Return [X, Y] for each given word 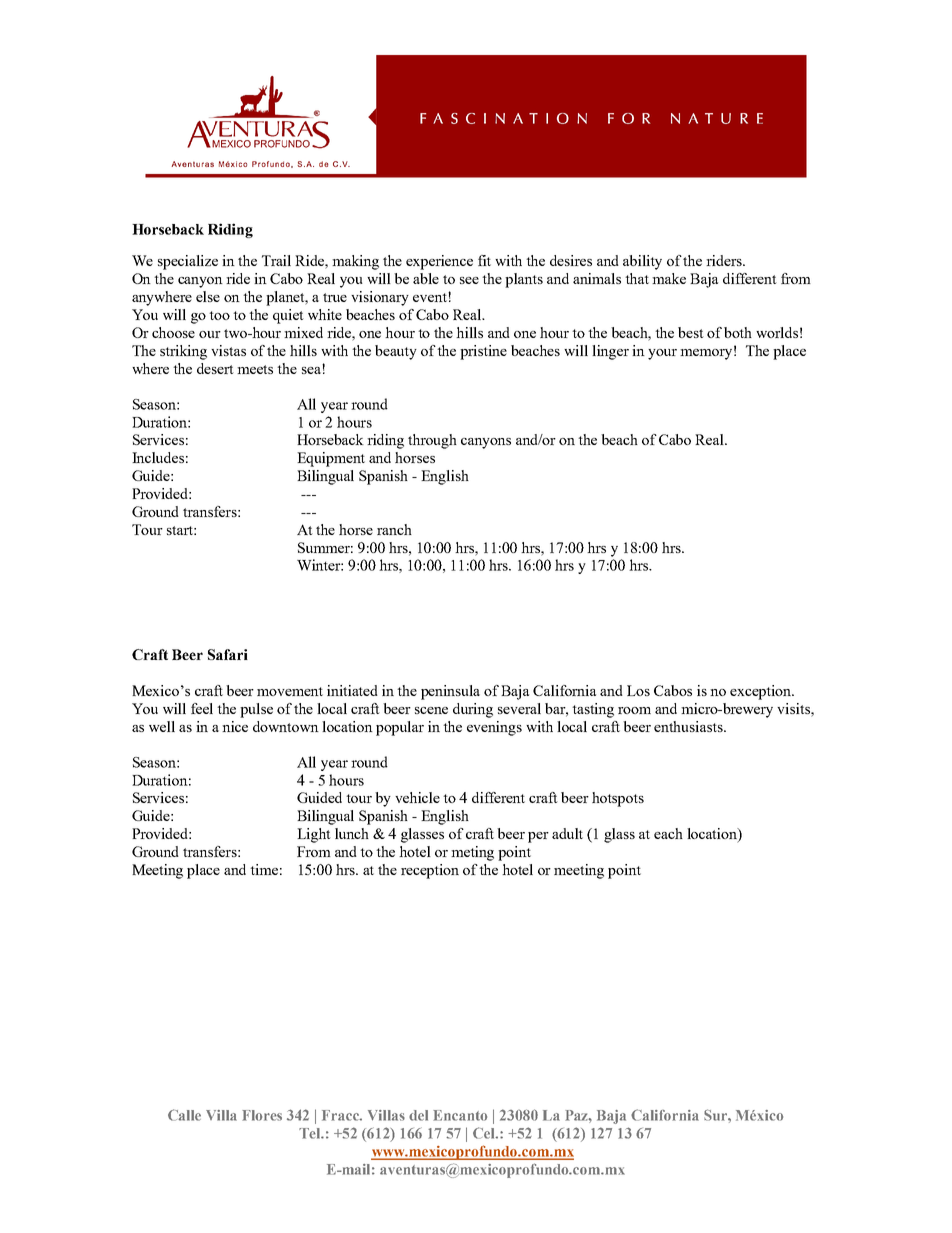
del [418, 1115]
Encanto [460, 1115]
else [208, 296]
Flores [262, 1115]
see [469, 280]
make [669, 278]
